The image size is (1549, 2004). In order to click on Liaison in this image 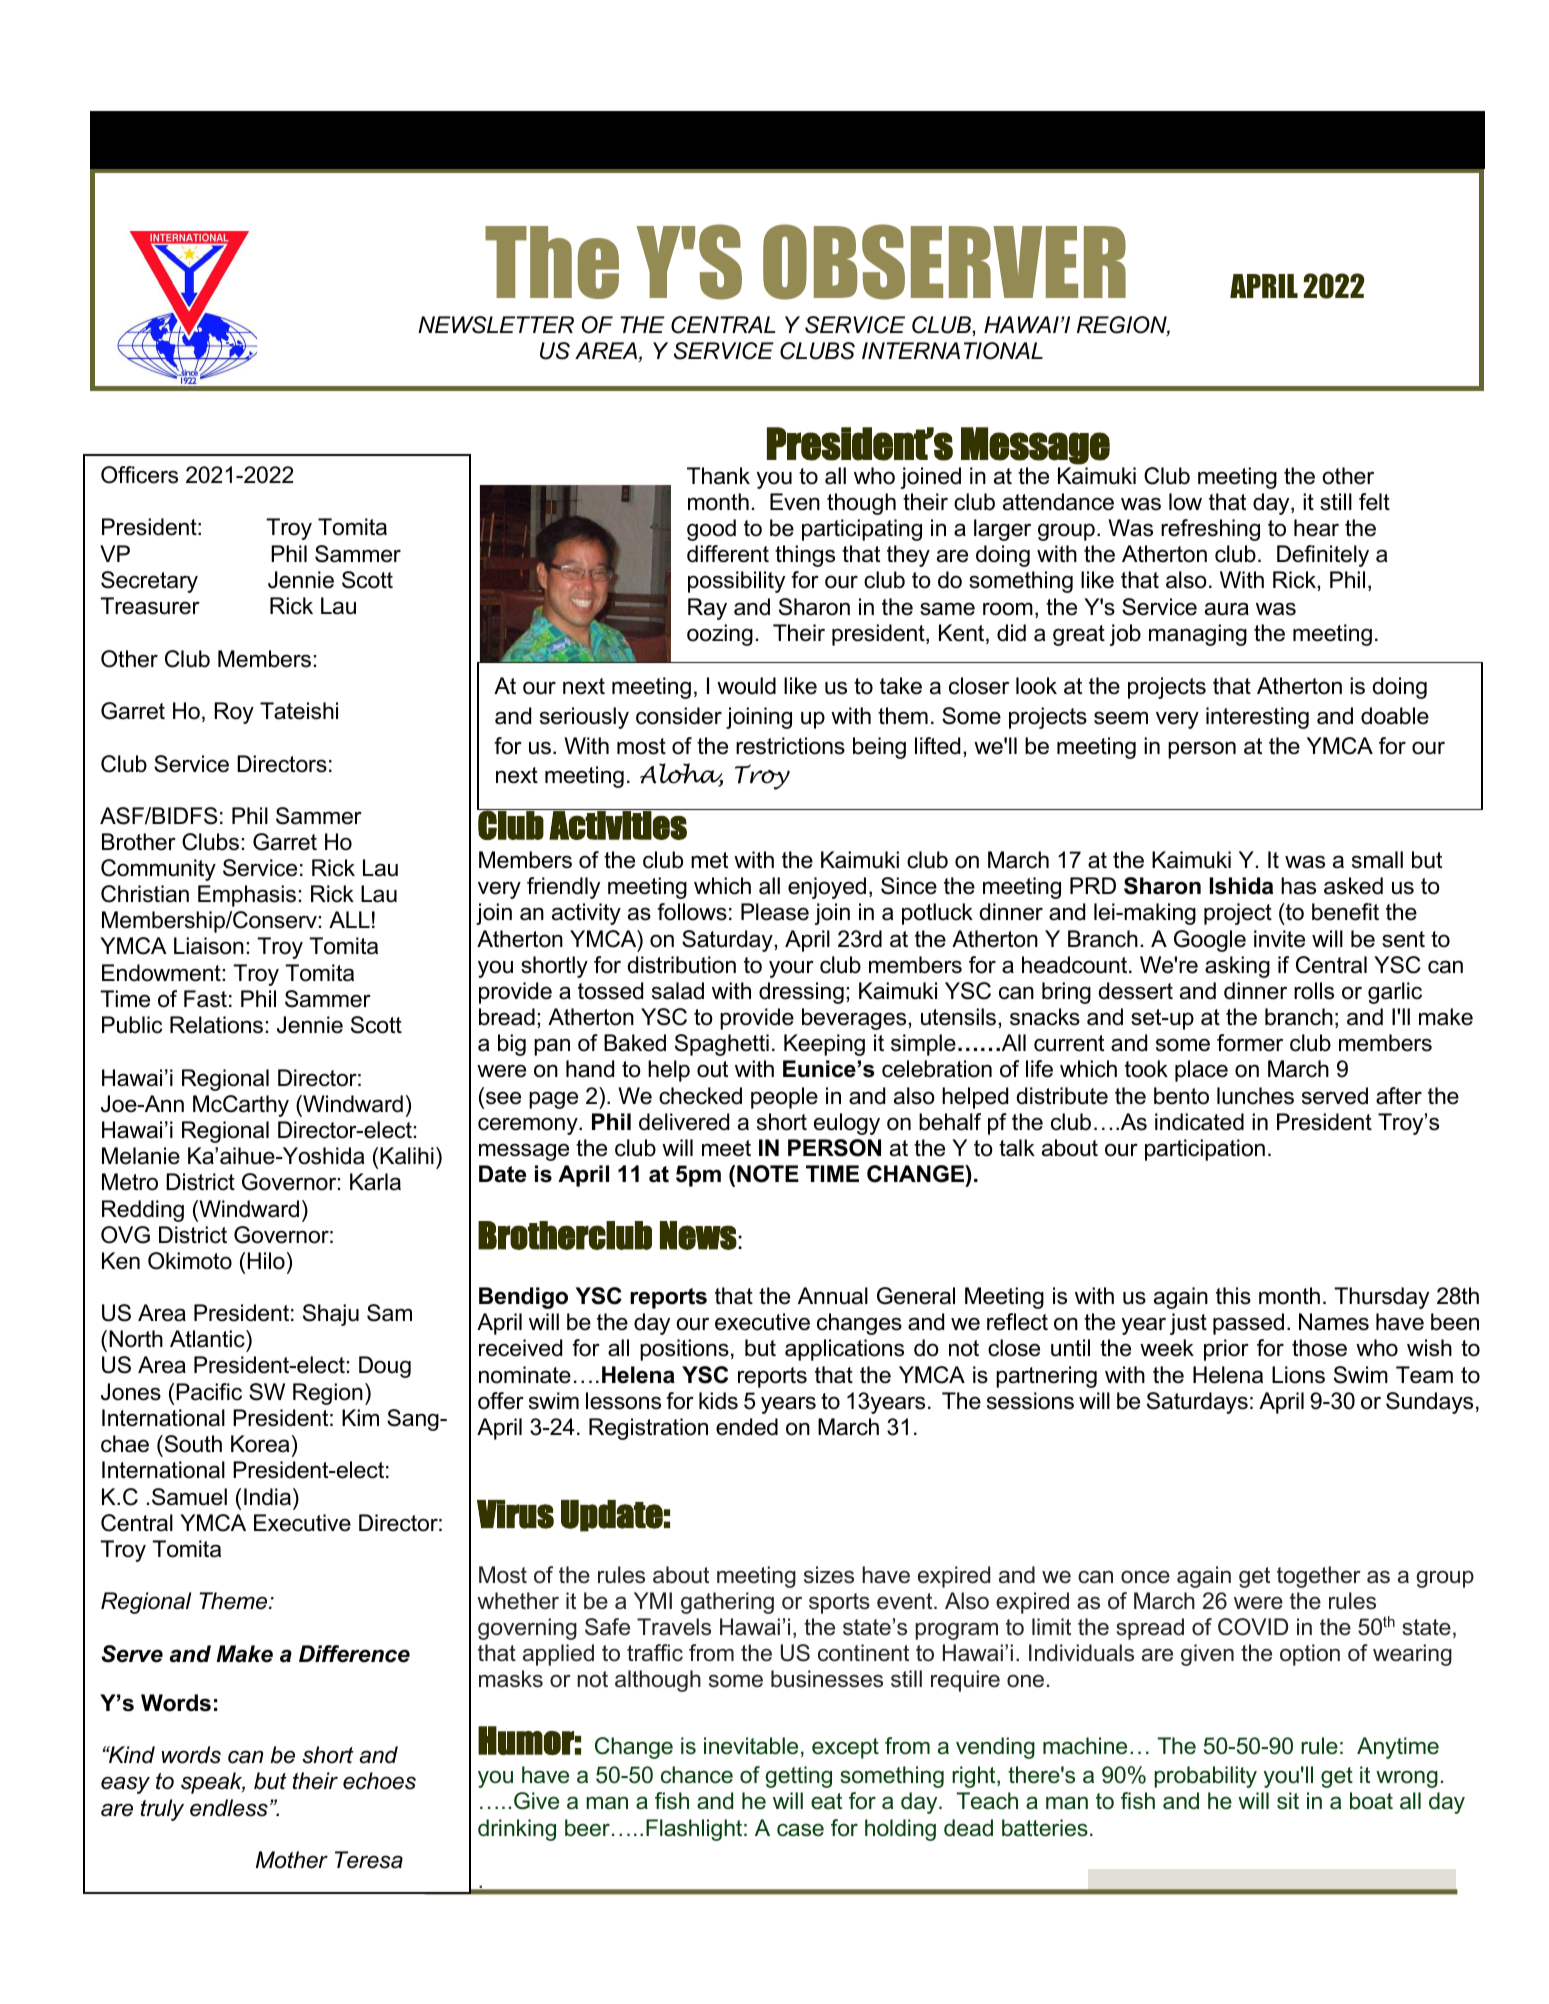, I will do `click(209, 946)`.
